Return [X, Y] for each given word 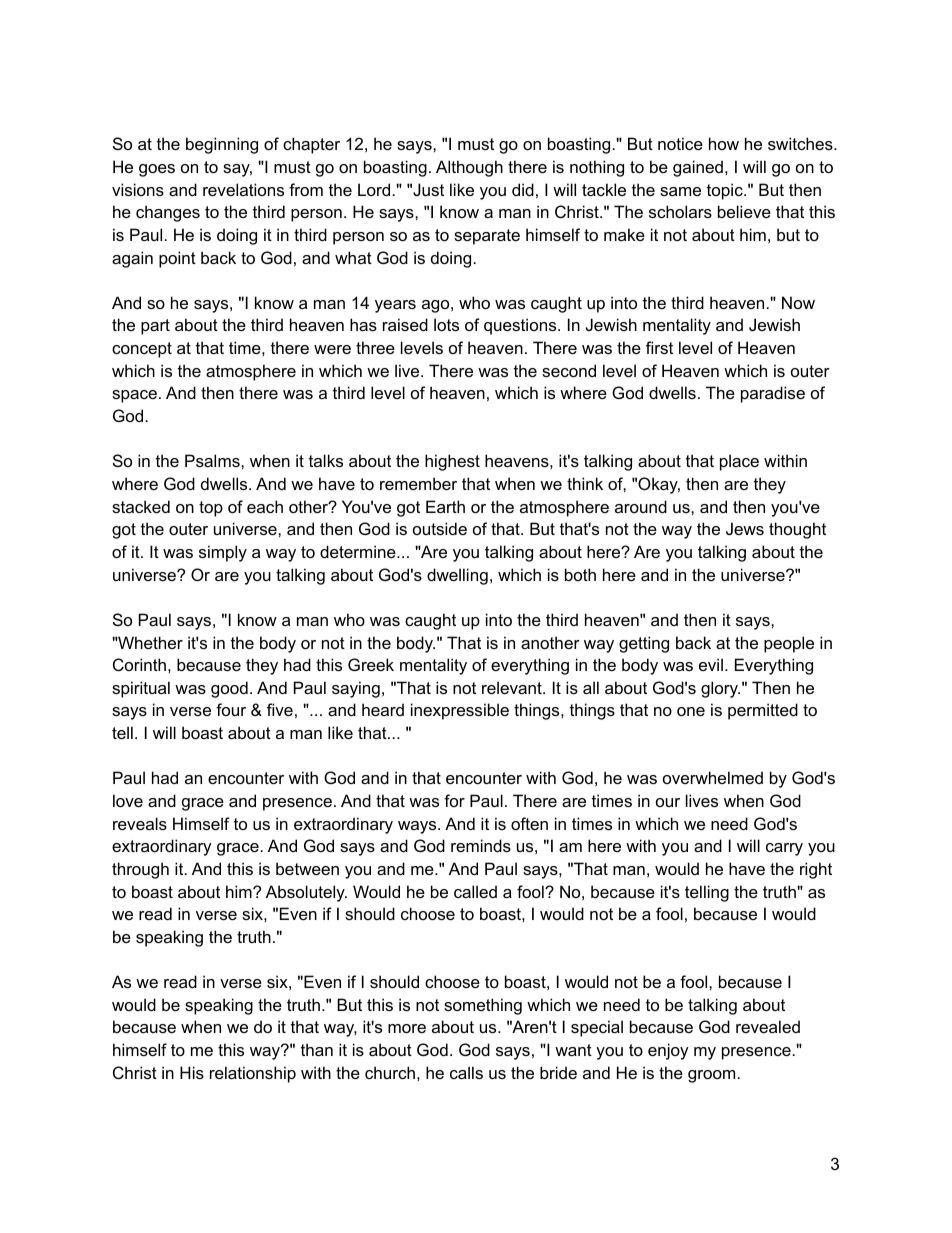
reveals [140, 823]
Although [469, 168]
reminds [481, 845]
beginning [222, 145]
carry [784, 849]
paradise [773, 394]
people [789, 644]
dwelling [457, 576]
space [134, 396]
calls [466, 1072]
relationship [253, 1074]
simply [223, 553]
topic [726, 191]
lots [446, 324]
